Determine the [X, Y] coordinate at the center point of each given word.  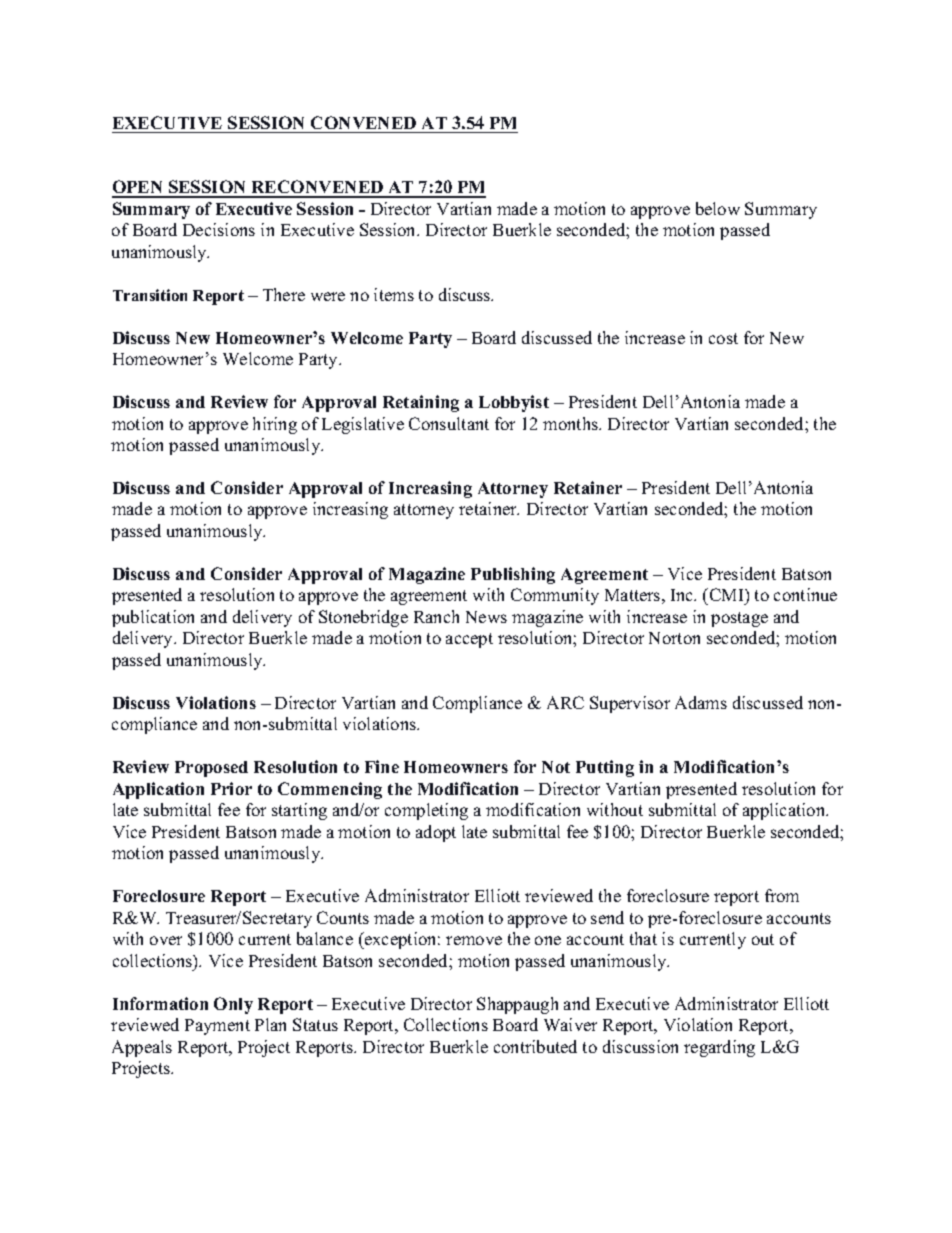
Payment [217, 1027]
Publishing [513, 575]
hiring [275, 425]
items [394, 294]
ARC [565, 702]
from [782, 895]
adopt [436, 833]
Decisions [219, 229]
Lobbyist [514, 403]
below [718, 208]
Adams [701, 702]
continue [805, 594]
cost [723, 338]
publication [153, 618]
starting [299, 811]
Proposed [211, 769]
